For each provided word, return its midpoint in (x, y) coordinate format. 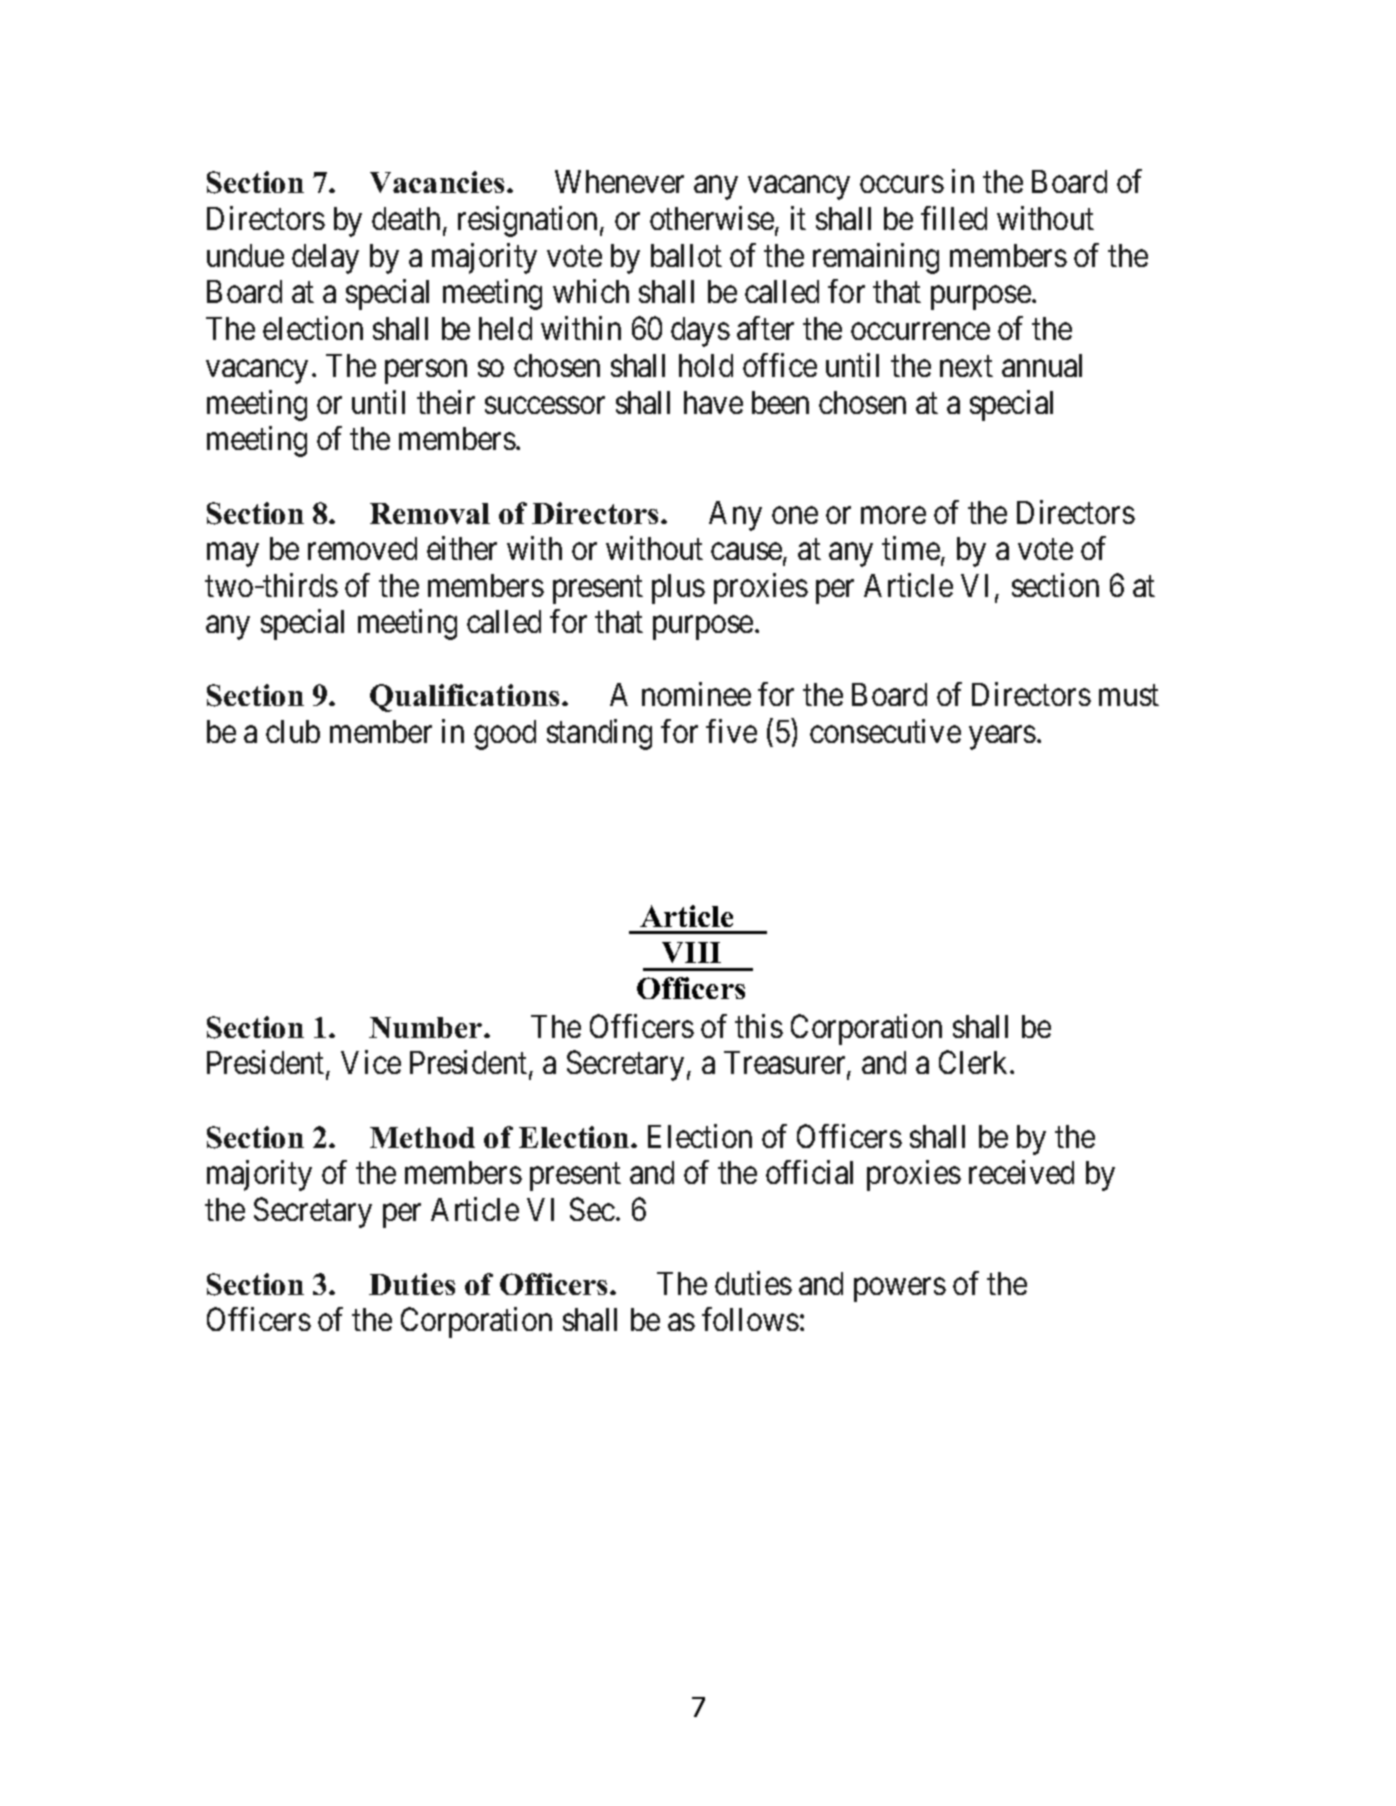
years (1002, 738)
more (893, 515)
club (293, 731)
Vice (371, 1062)
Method (422, 1137)
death (406, 218)
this (759, 1026)
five (731, 731)
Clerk (975, 1062)
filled (954, 218)
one (795, 515)
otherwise (712, 218)
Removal (430, 513)
